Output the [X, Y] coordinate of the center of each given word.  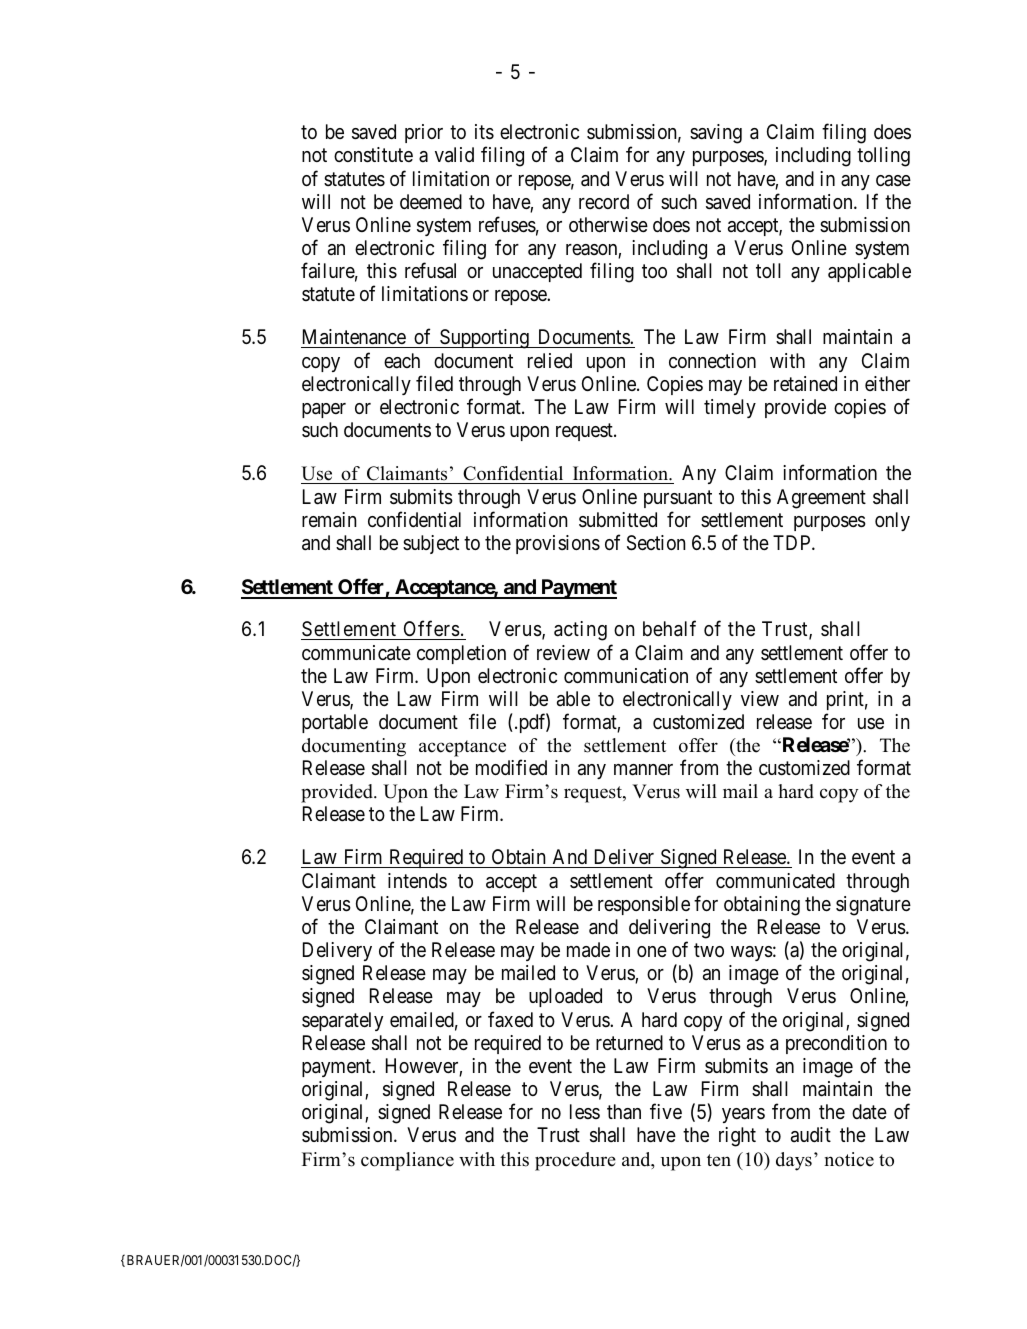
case [893, 181]
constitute [373, 155]
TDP [793, 542]
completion [461, 654]
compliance [407, 1161]
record [604, 201]
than [624, 1111]
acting [580, 631]
